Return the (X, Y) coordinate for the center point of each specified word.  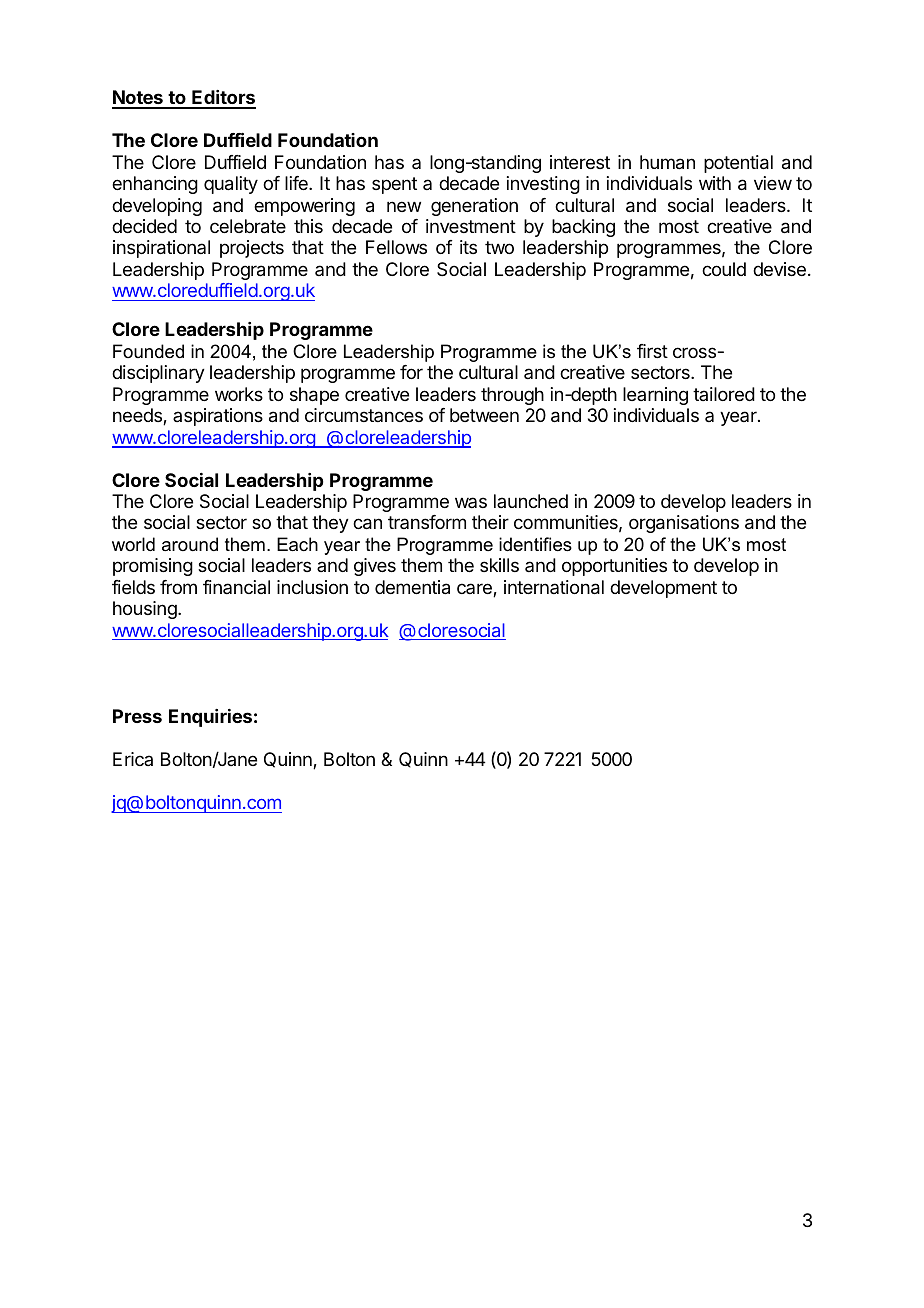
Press (137, 716)
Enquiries (210, 718)
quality (231, 185)
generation (474, 207)
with (715, 183)
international (554, 587)
